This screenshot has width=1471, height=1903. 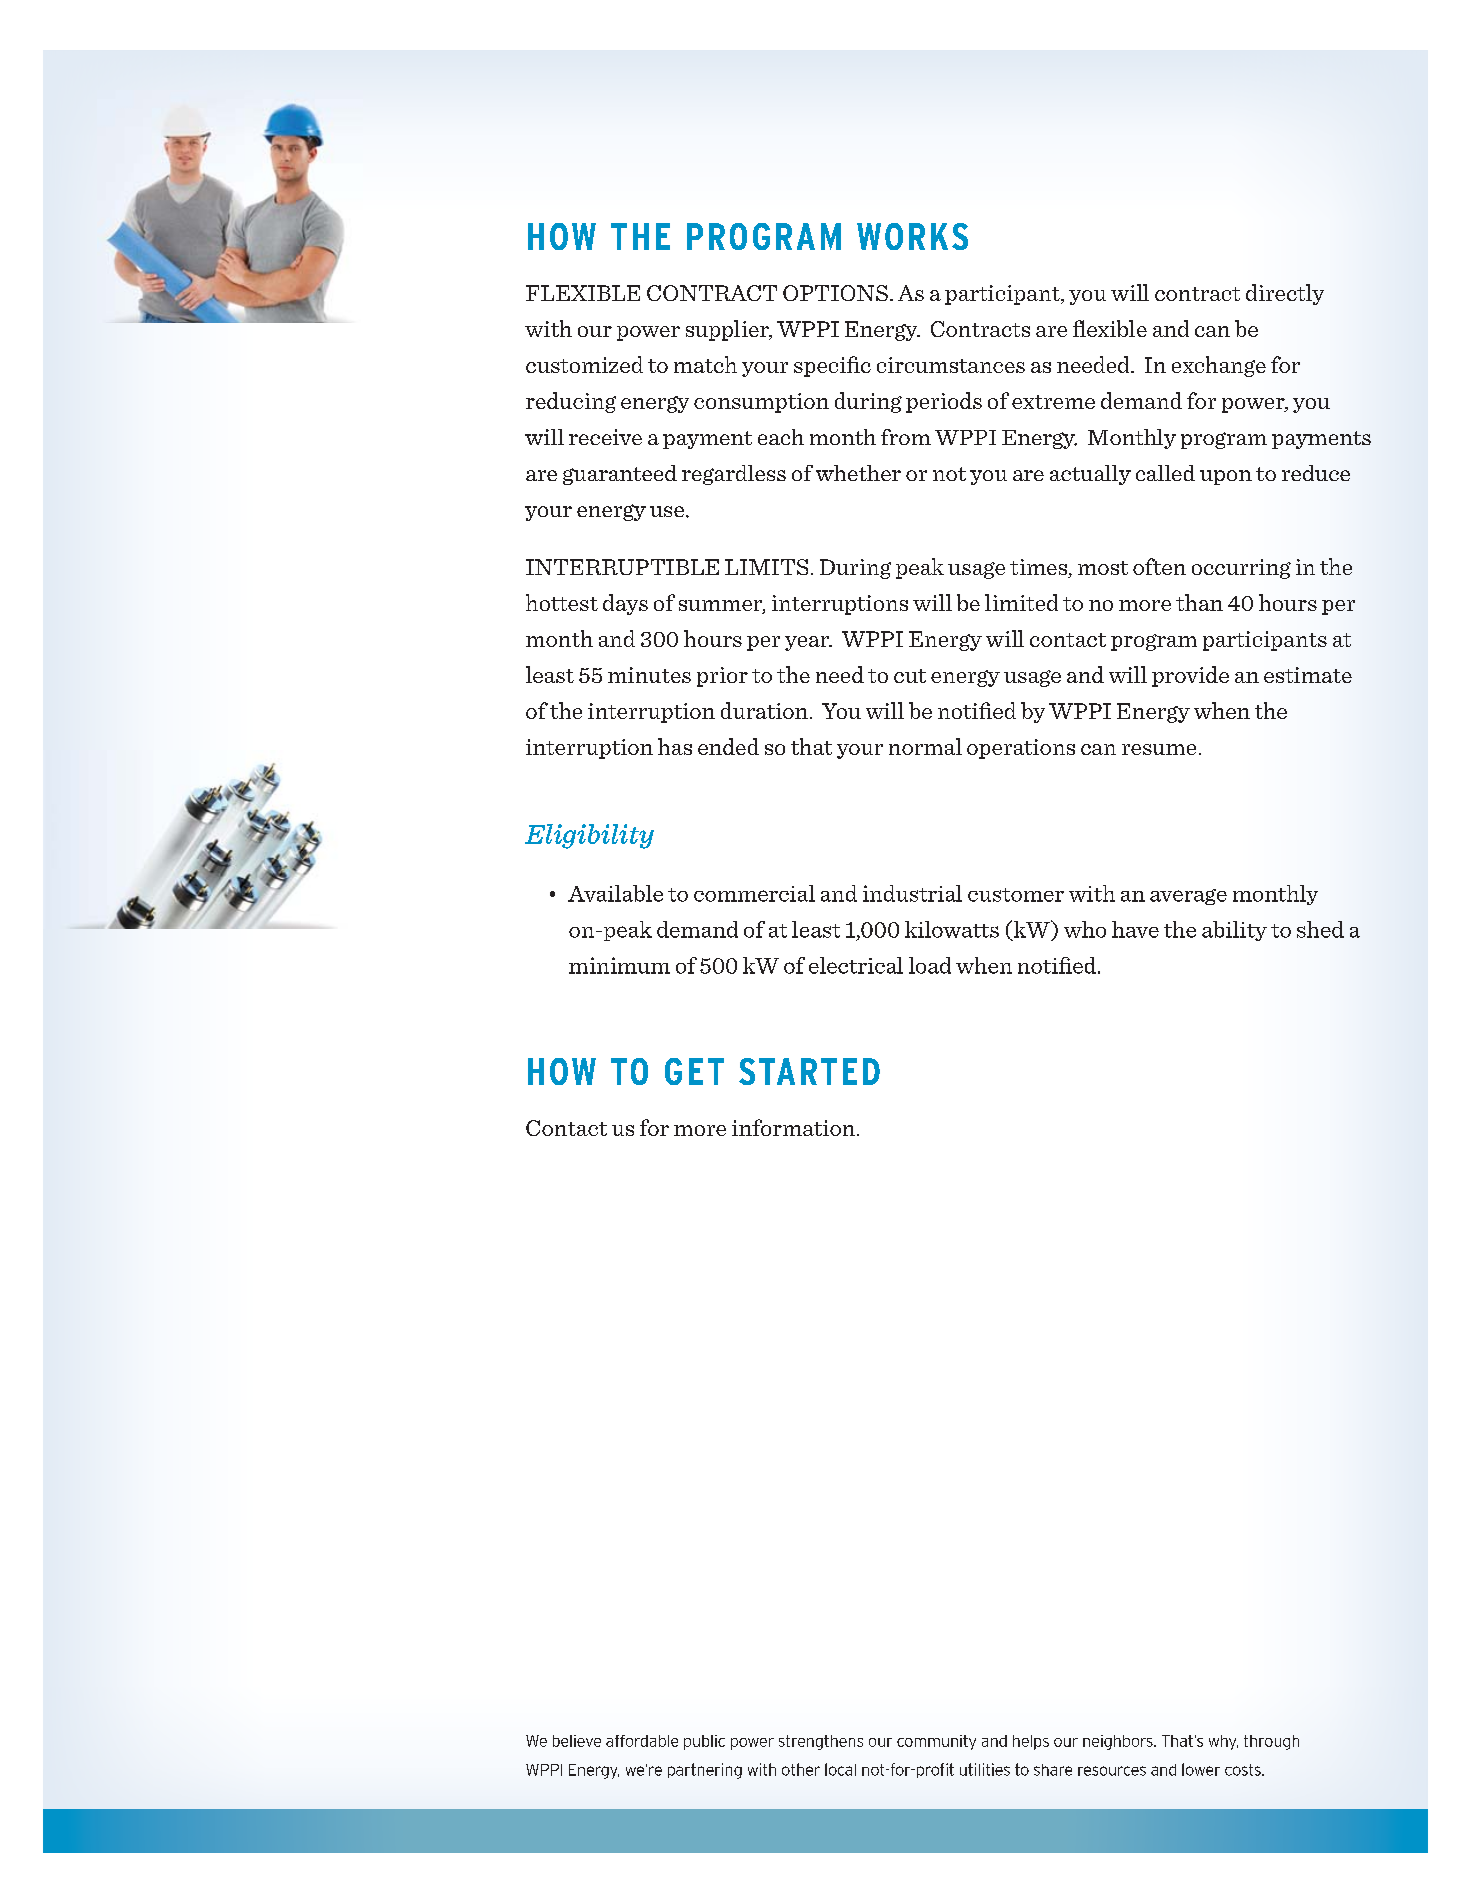 What do you see at coordinates (642, 1741) in the screenshot?
I see `affordable` at bounding box center [642, 1741].
